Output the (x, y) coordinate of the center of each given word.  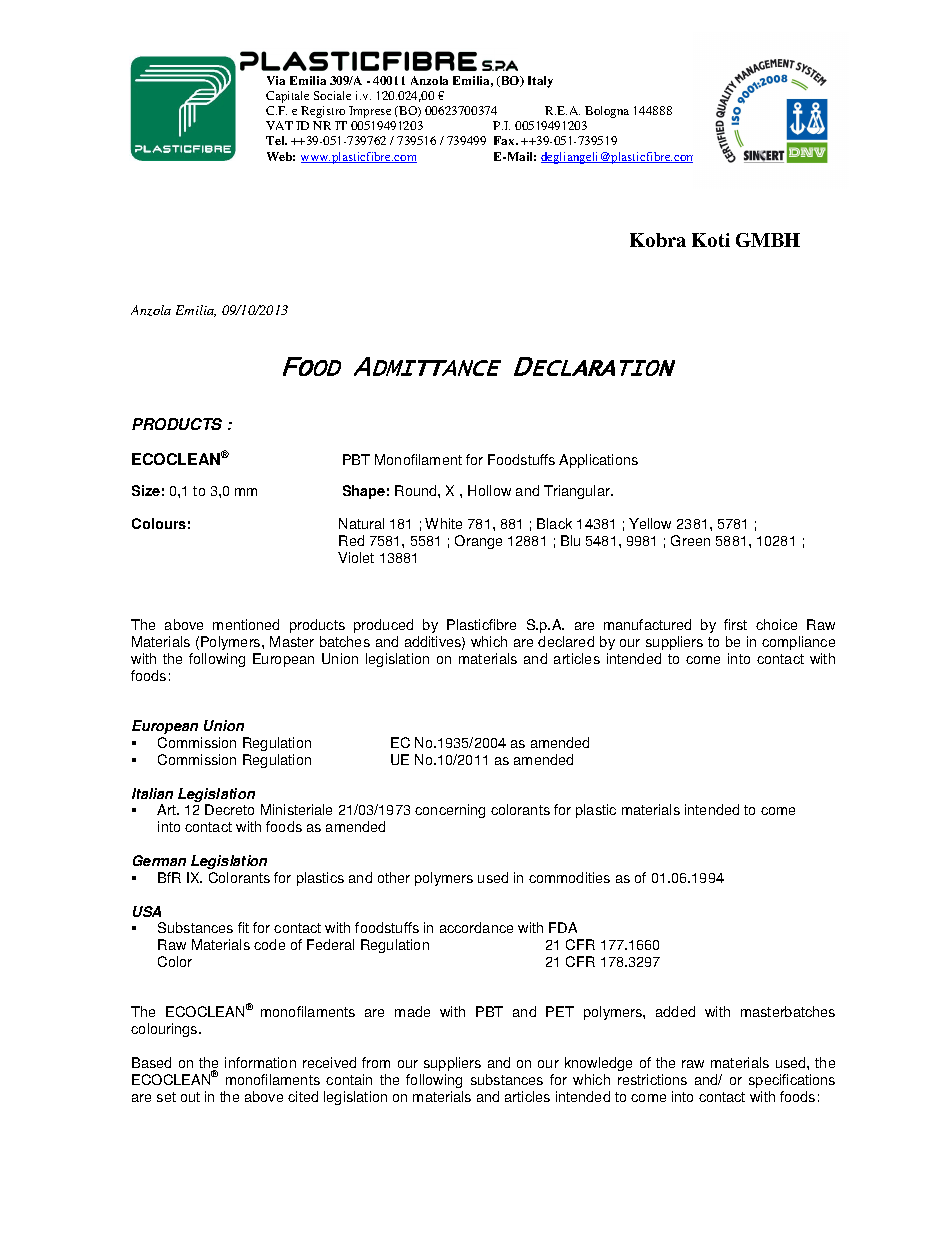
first (735, 624)
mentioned (246, 624)
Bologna (607, 112)
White (443, 523)
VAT (279, 125)
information (260, 1062)
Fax (506, 140)
